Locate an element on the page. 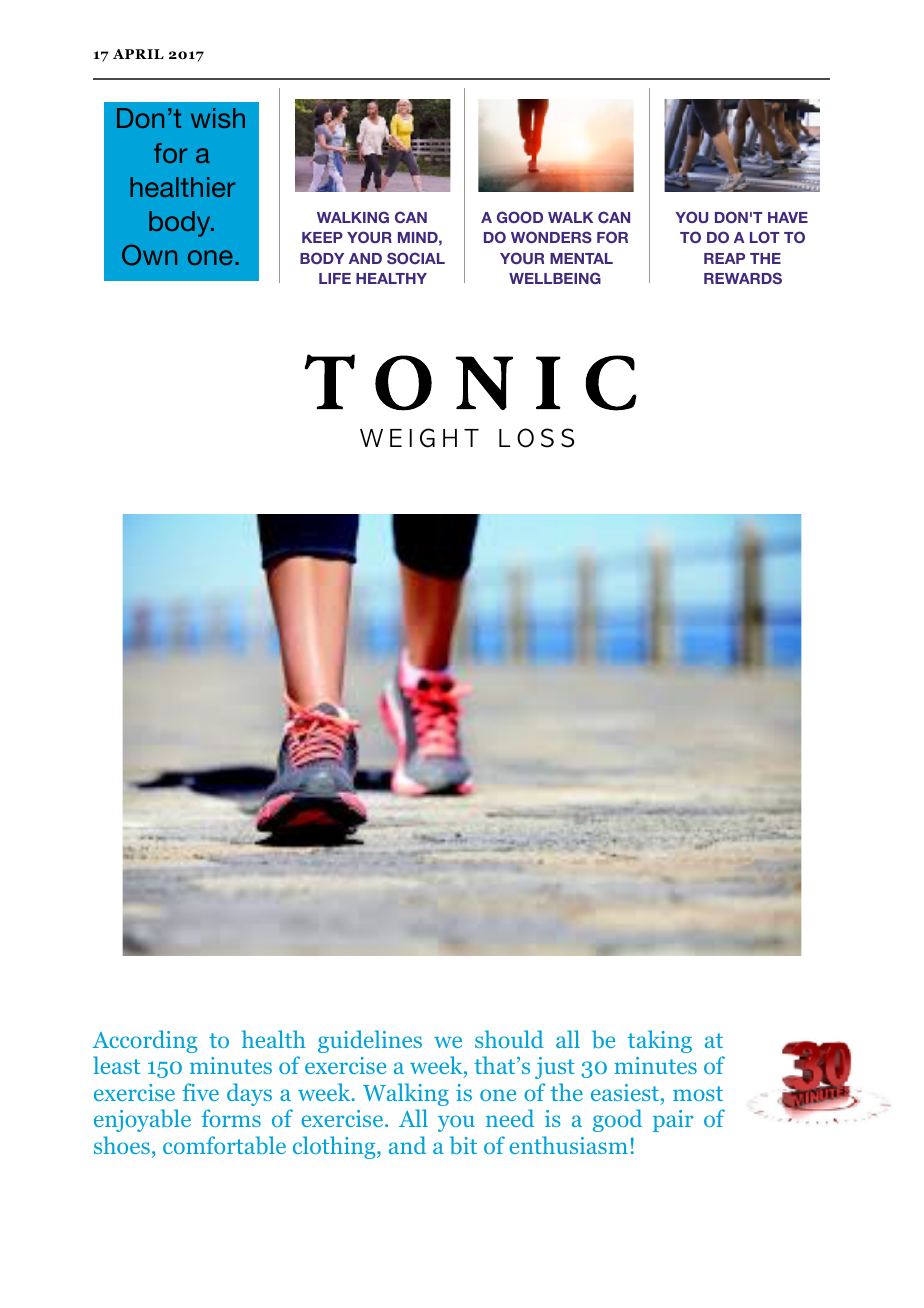 The width and height of the document is (924, 1308). WONDERS is located at coordinates (551, 237).
